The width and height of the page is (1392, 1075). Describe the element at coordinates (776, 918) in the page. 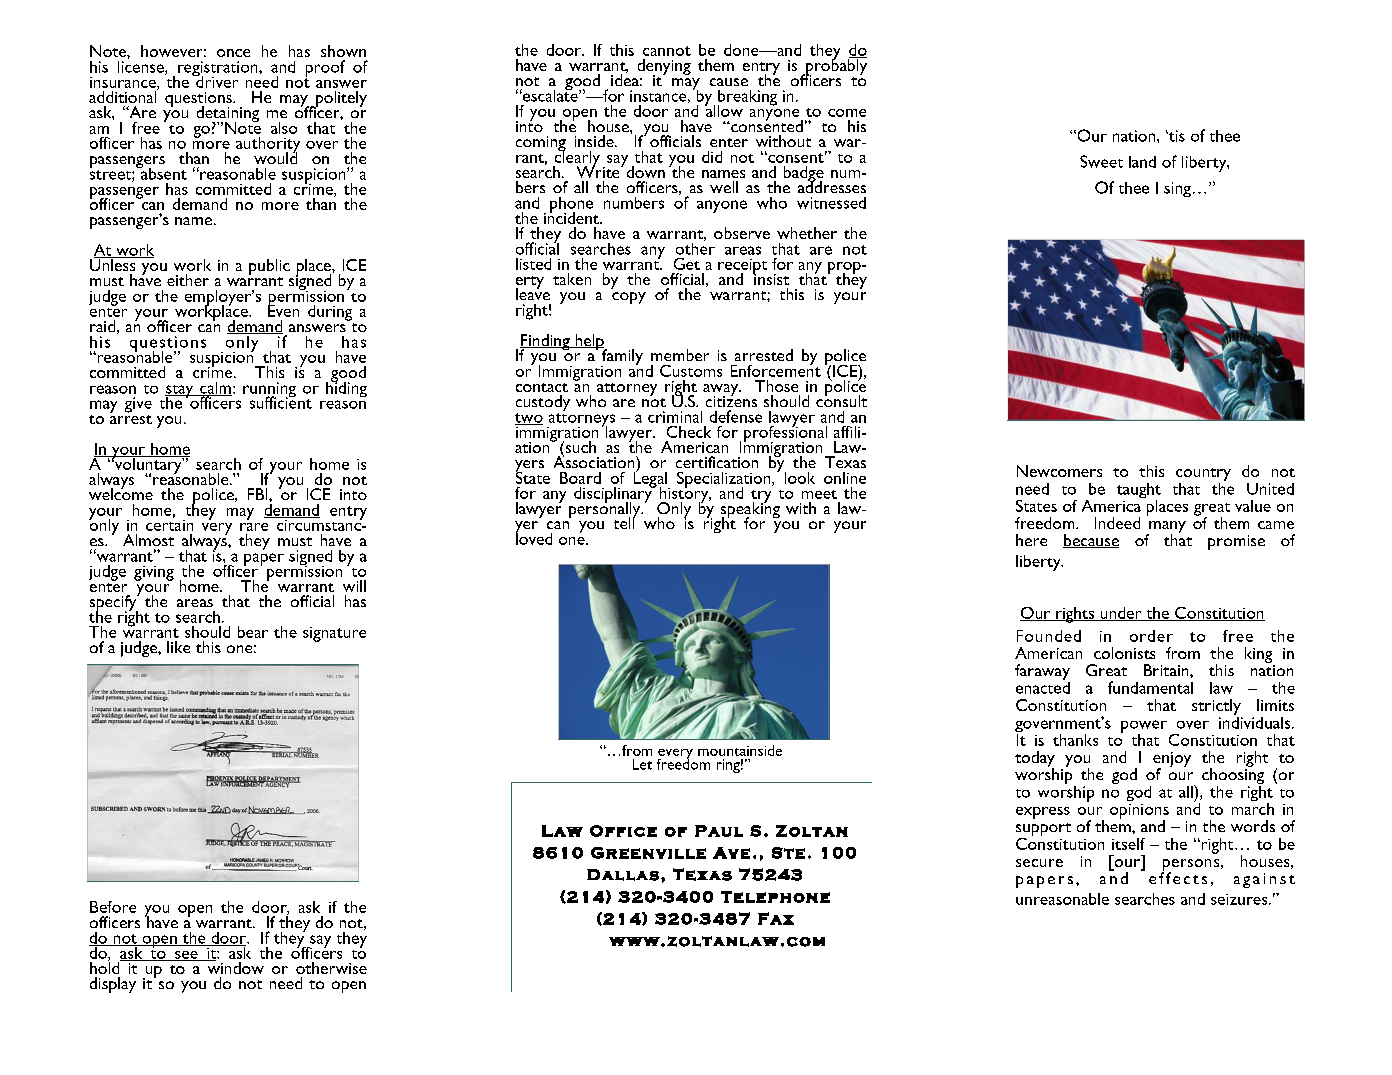

I see `Fax` at that location.
